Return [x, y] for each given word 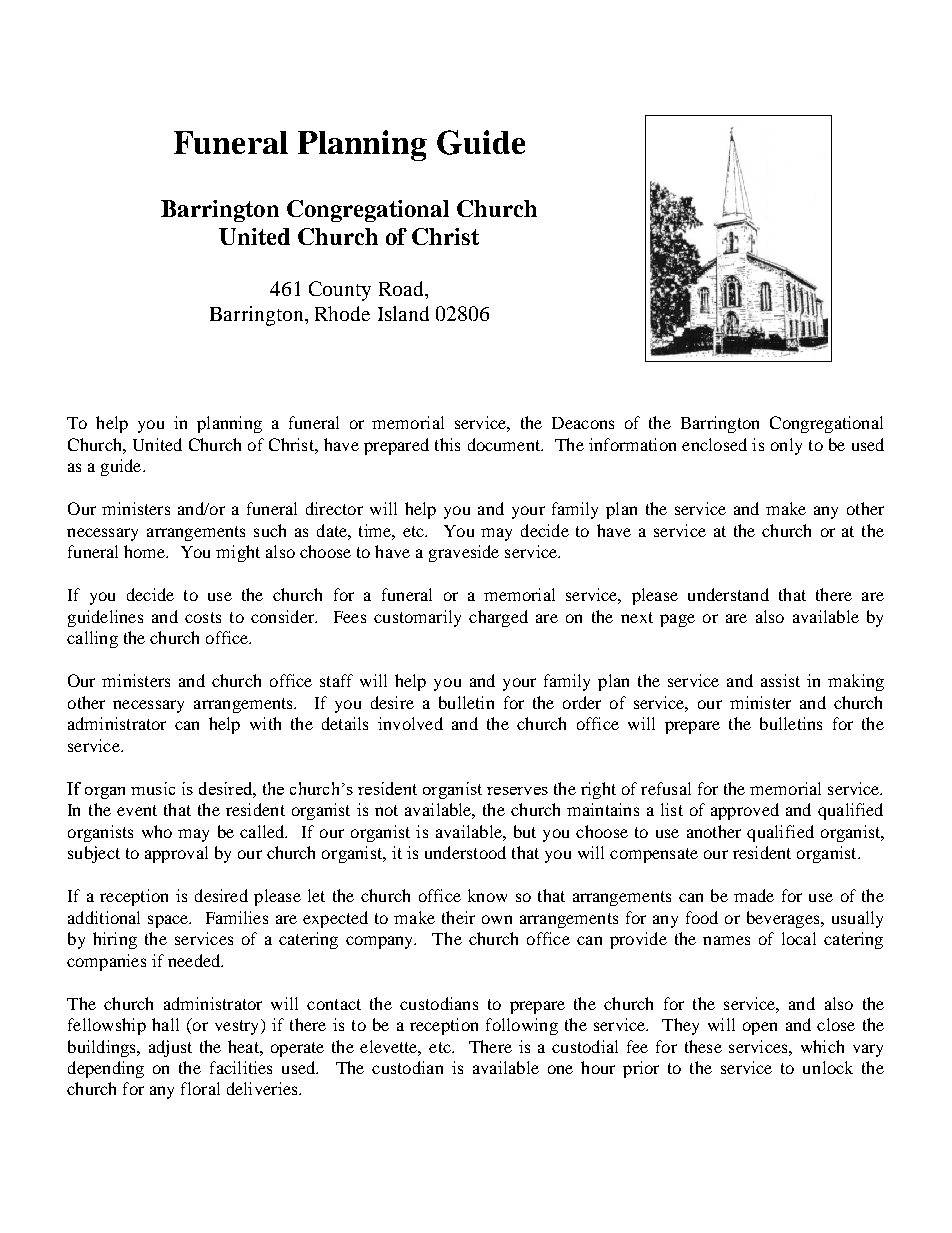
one [560, 1069]
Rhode [342, 313]
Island [403, 313]
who [157, 831]
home [146, 551]
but [525, 831]
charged [498, 618]
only [786, 446]
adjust [170, 1048]
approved [745, 811]
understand [728, 594]
